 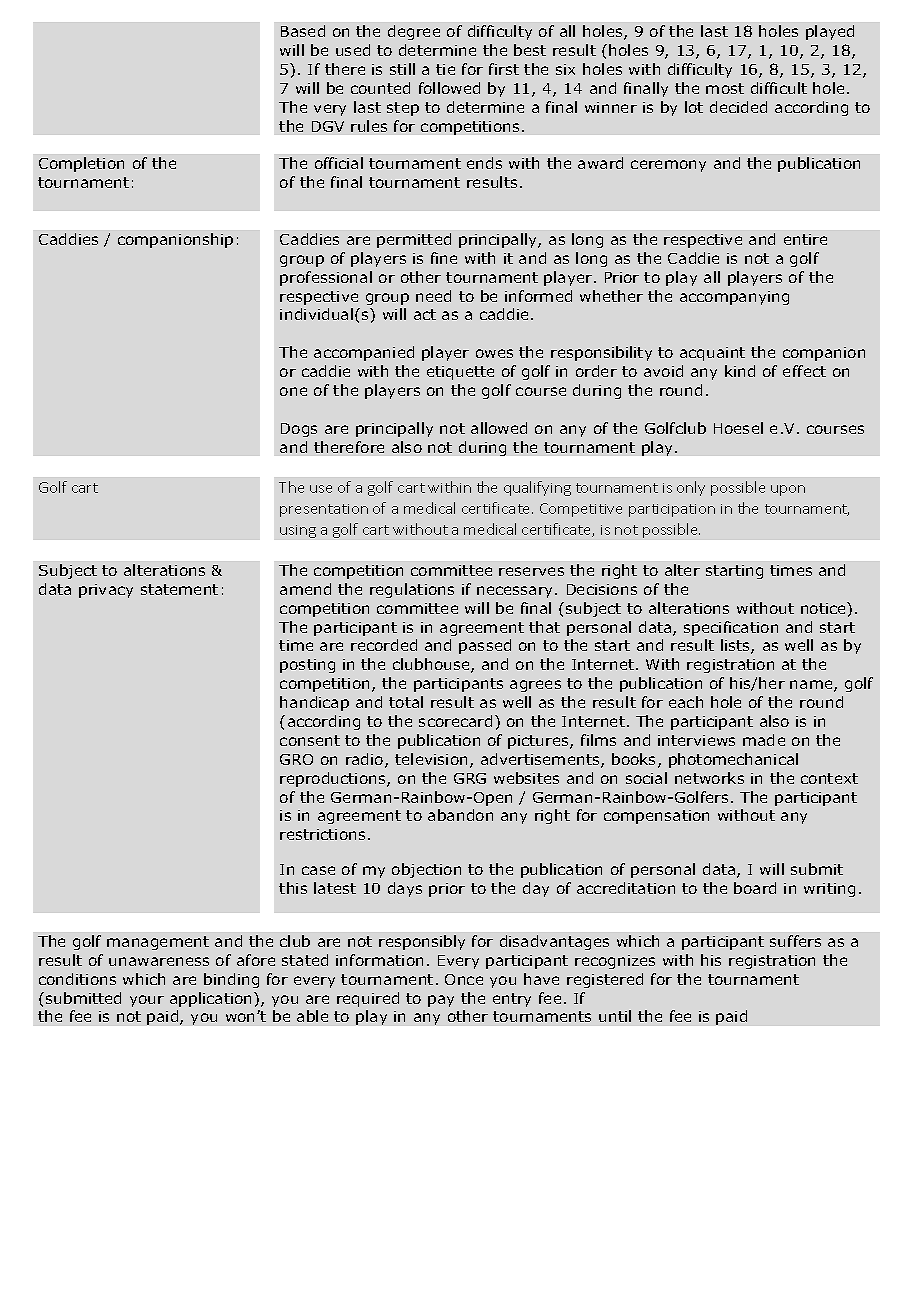 I want to click on tie, so click(x=445, y=69).
